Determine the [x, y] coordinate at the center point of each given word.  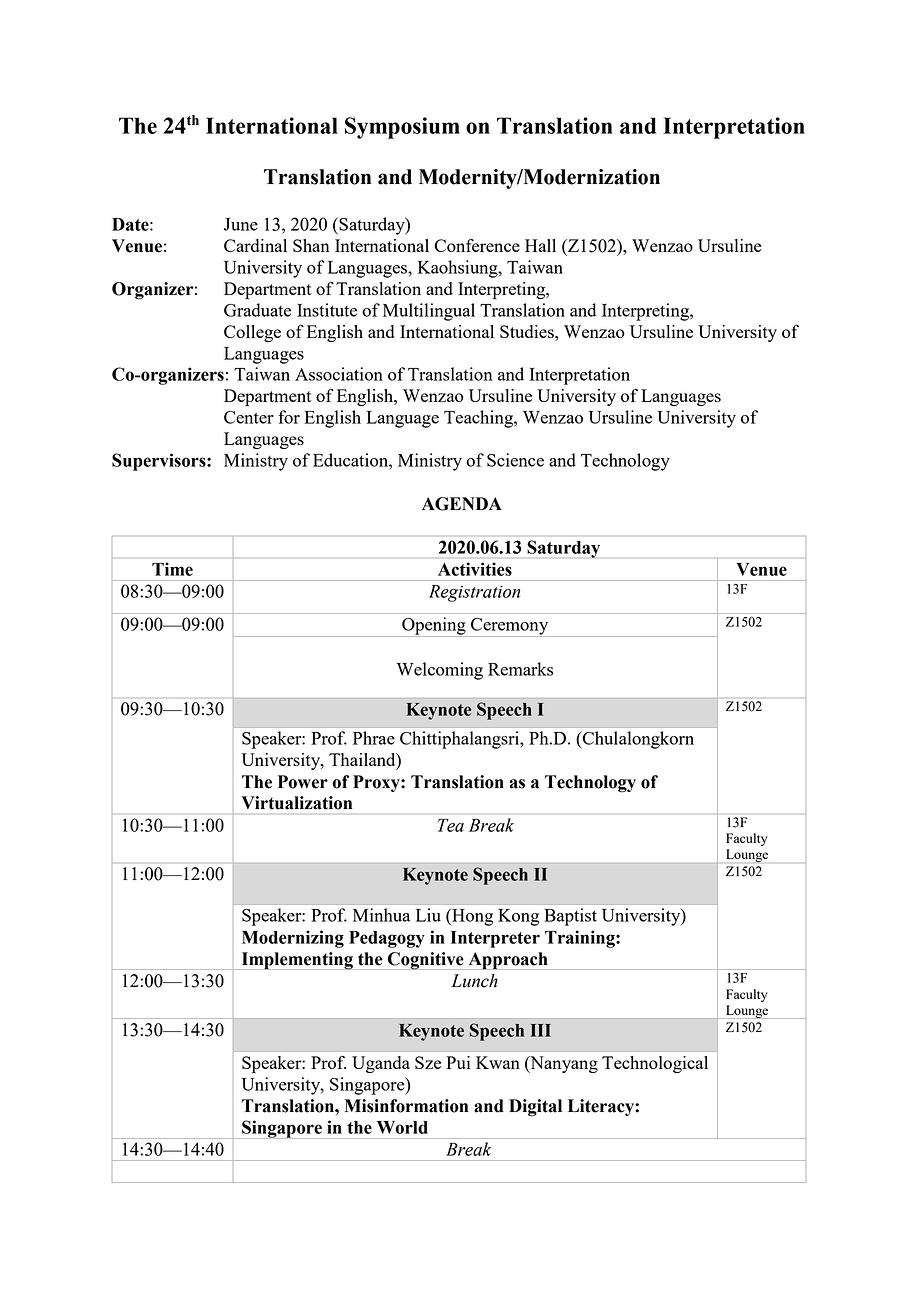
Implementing [297, 961]
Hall [540, 245]
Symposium [402, 128]
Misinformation [406, 1106]
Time [172, 569]
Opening [434, 627]
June [241, 224]
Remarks [520, 669]
